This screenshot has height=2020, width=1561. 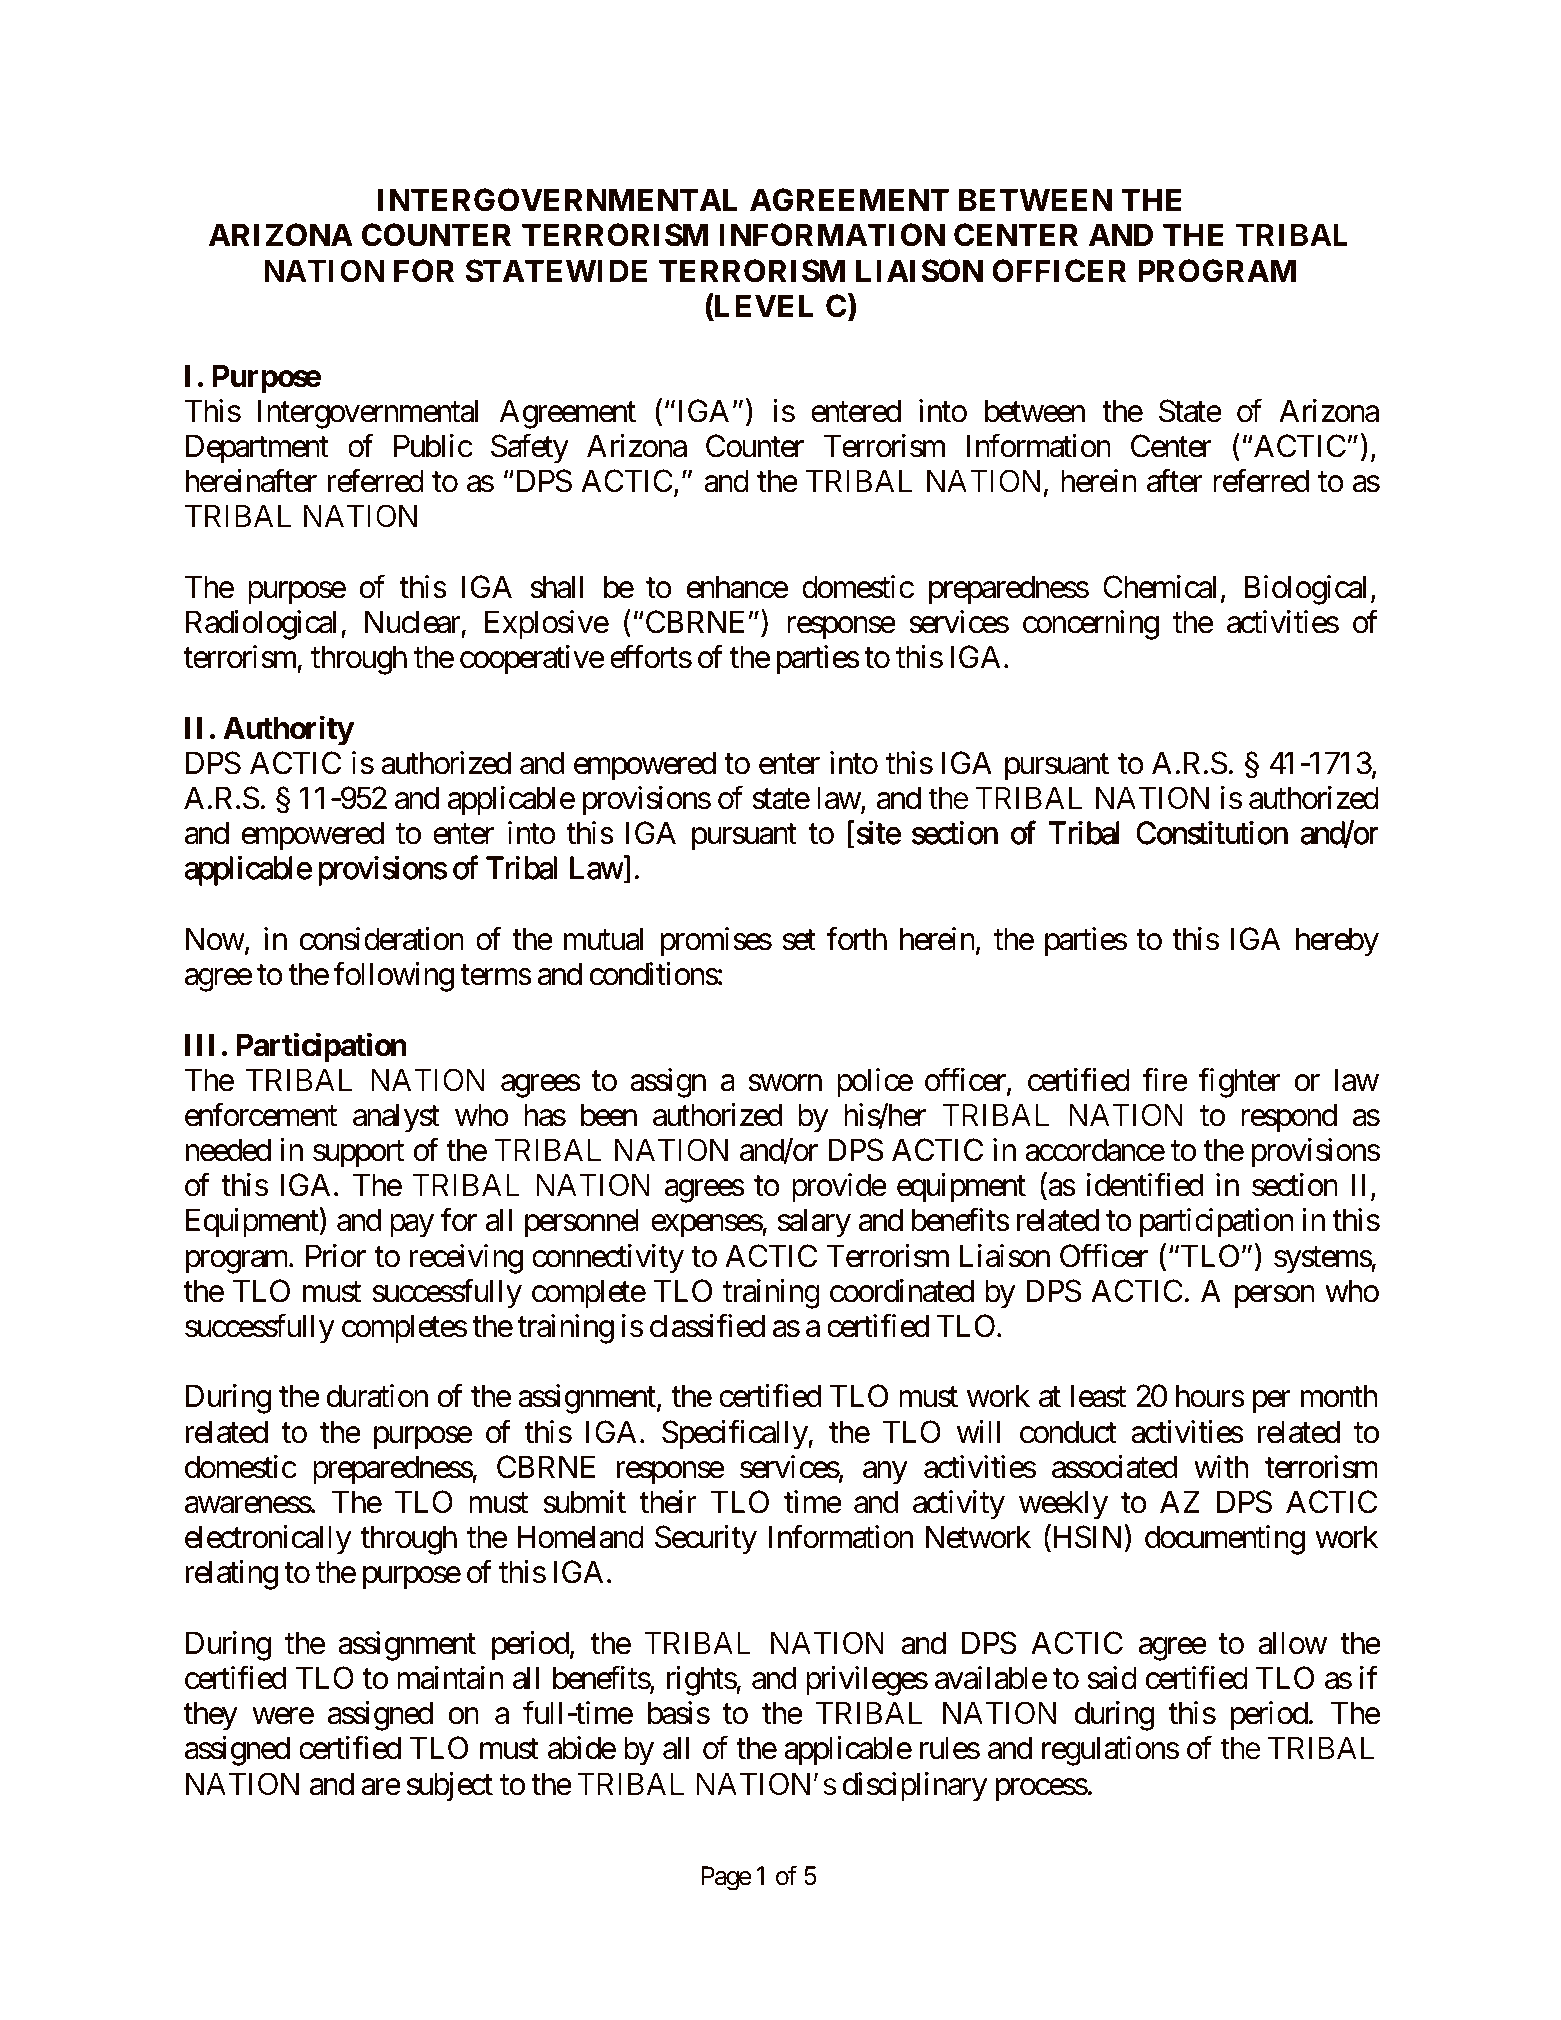 What do you see at coordinates (1159, 587) in the screenshot?
I see `Chemical` at bounding box center [1159, 587].
